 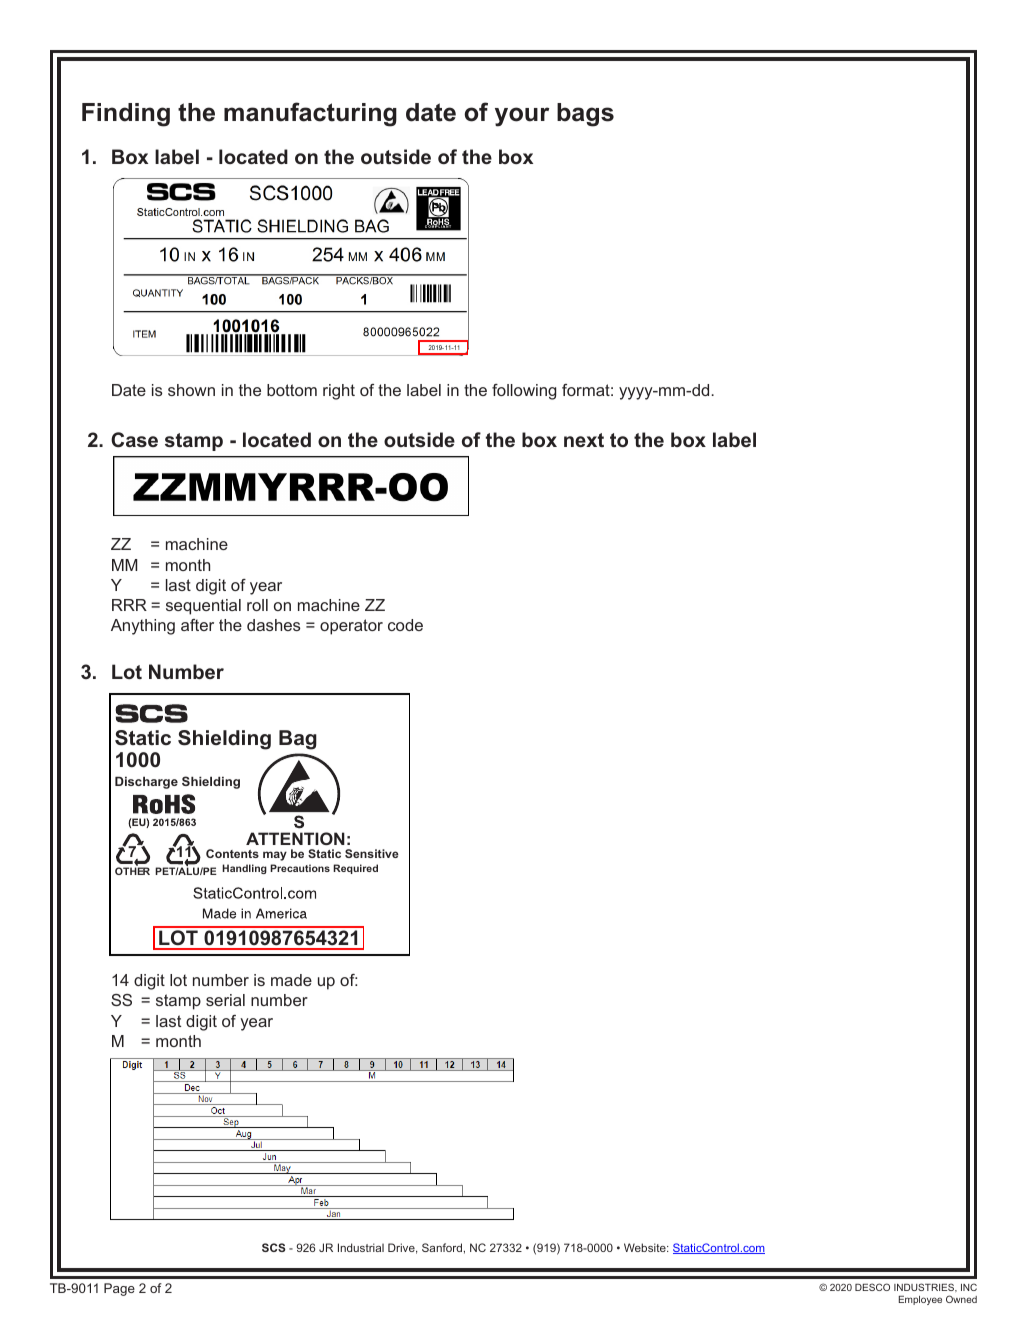 What do you see at coordinates (232, 853) in the screenshot?
I see `Contents` at bounding box center [232, 853].
